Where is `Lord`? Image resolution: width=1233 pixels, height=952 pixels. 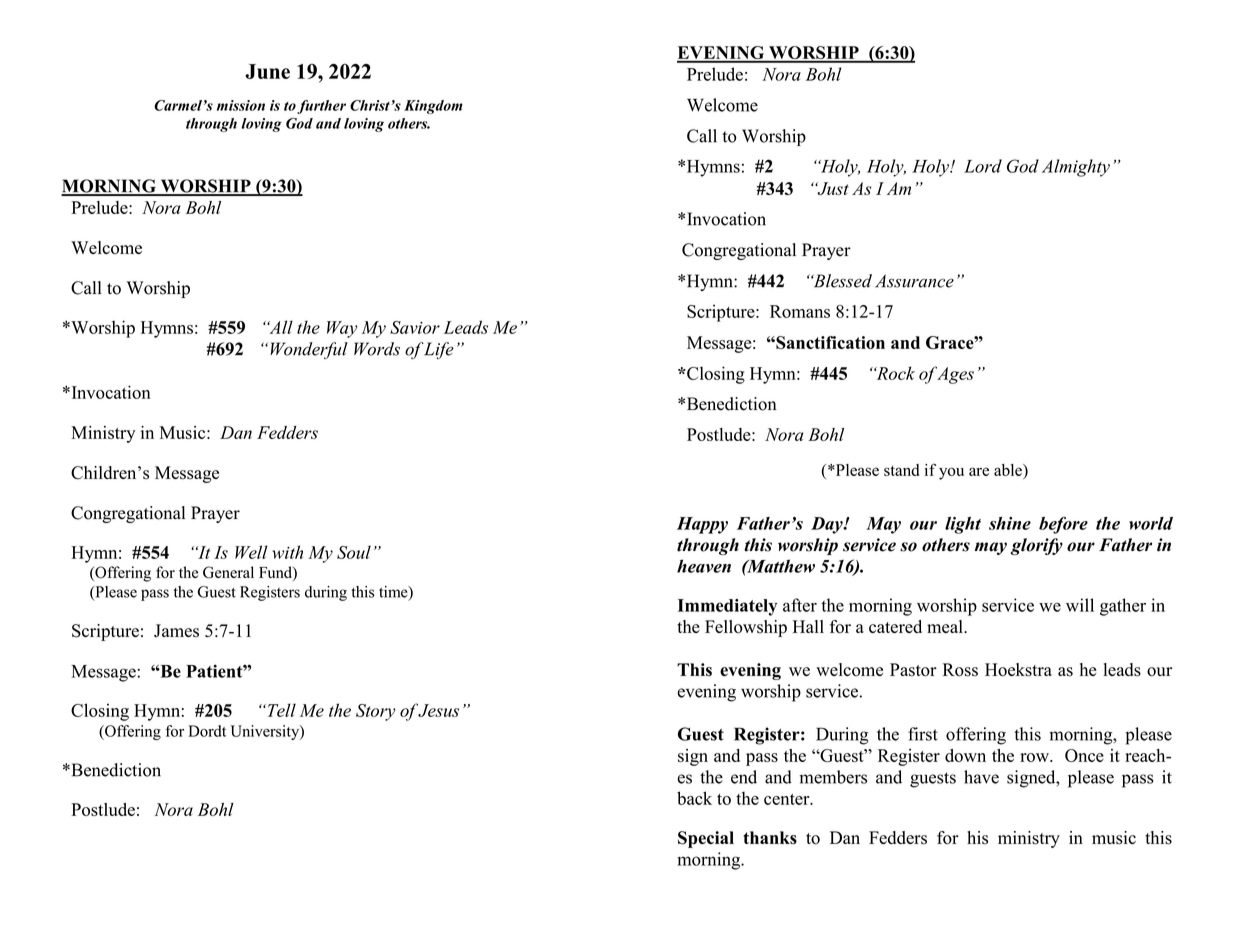 Lord is located at coordinates (983, 166).
